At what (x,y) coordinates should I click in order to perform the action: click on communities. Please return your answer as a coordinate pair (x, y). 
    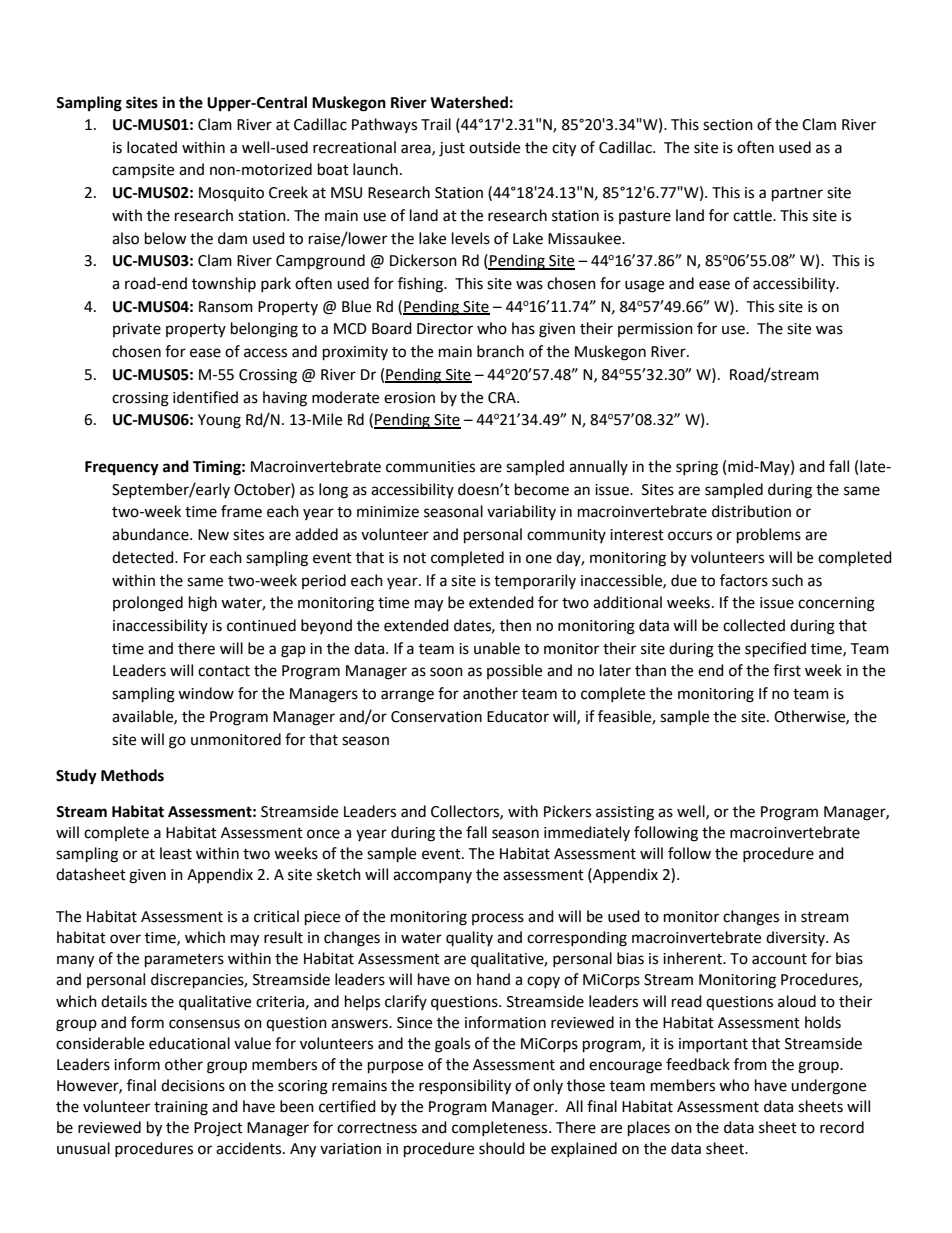
    Looking at the image, I should click on (430, 467).
